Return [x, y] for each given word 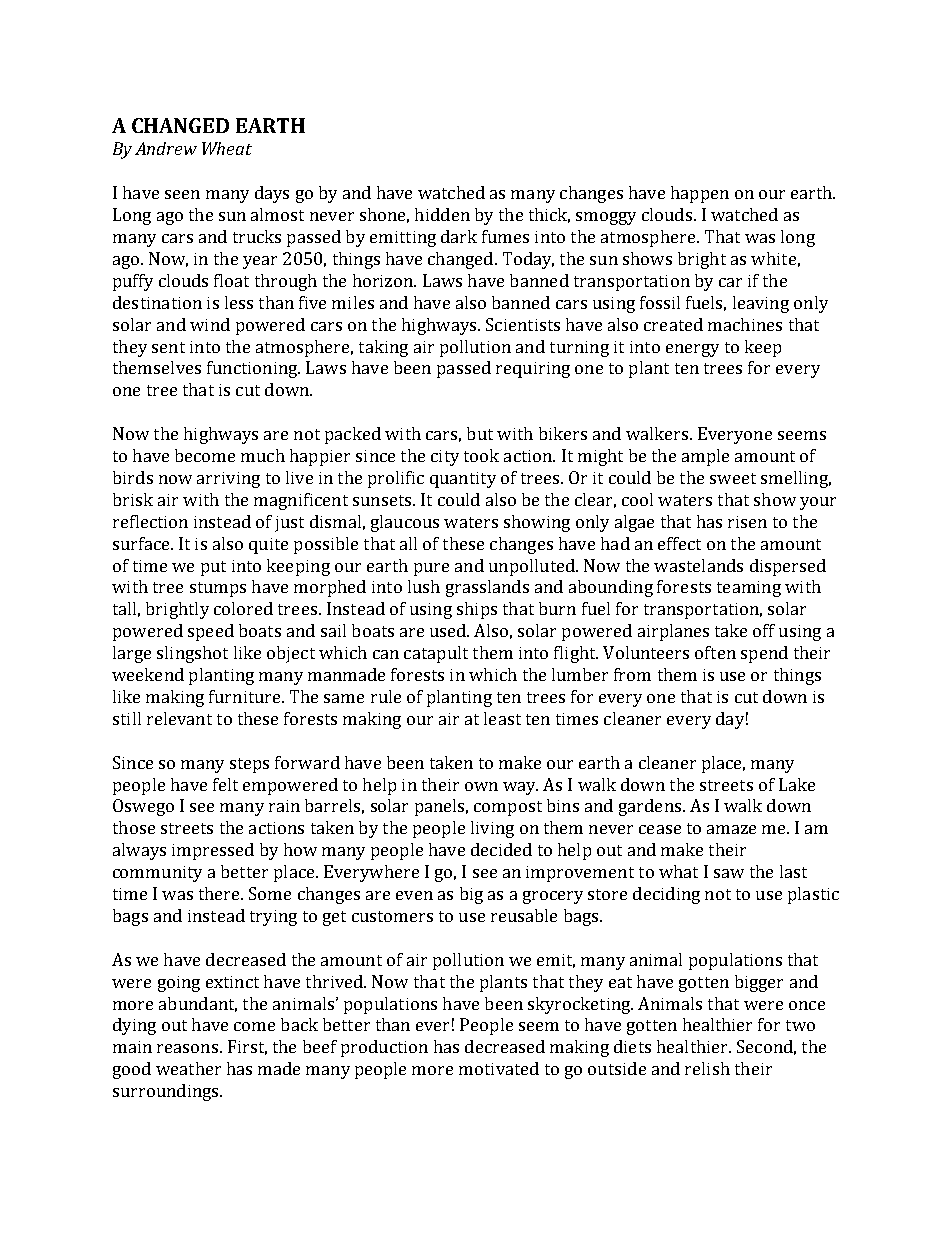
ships [477, 610]
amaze [731, 829]
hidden [442, 214]
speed [211, 632]
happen [700, 194]
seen [182, 194]
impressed [213, 851]
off [764, 630]
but [480, 433]
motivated [499, 1068]
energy [692, 350]
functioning [253, 369]
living [492, 829]
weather [188, 1068]
